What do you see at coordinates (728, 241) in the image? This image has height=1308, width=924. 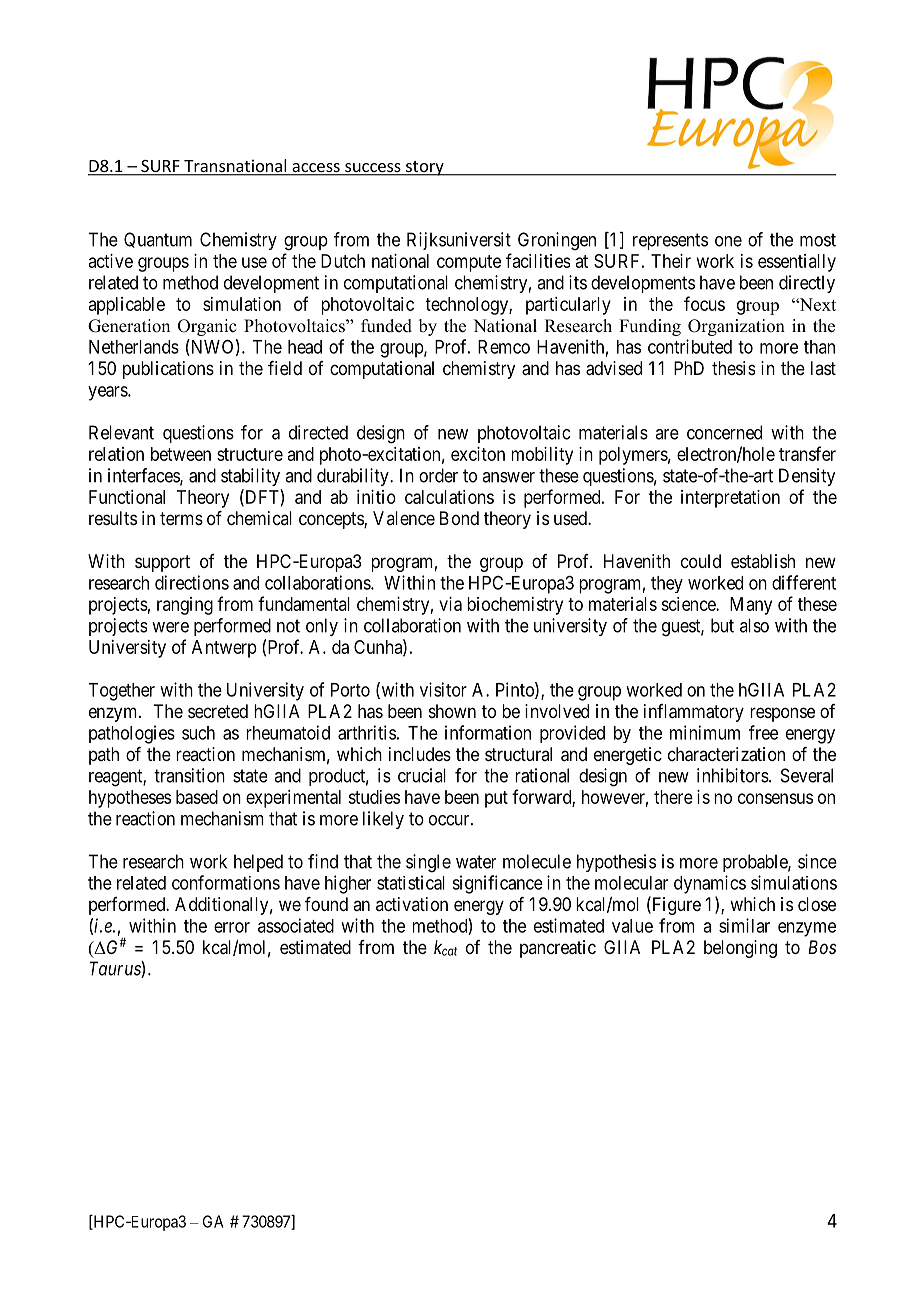 I see `one` at bounding box center [728, 241].
